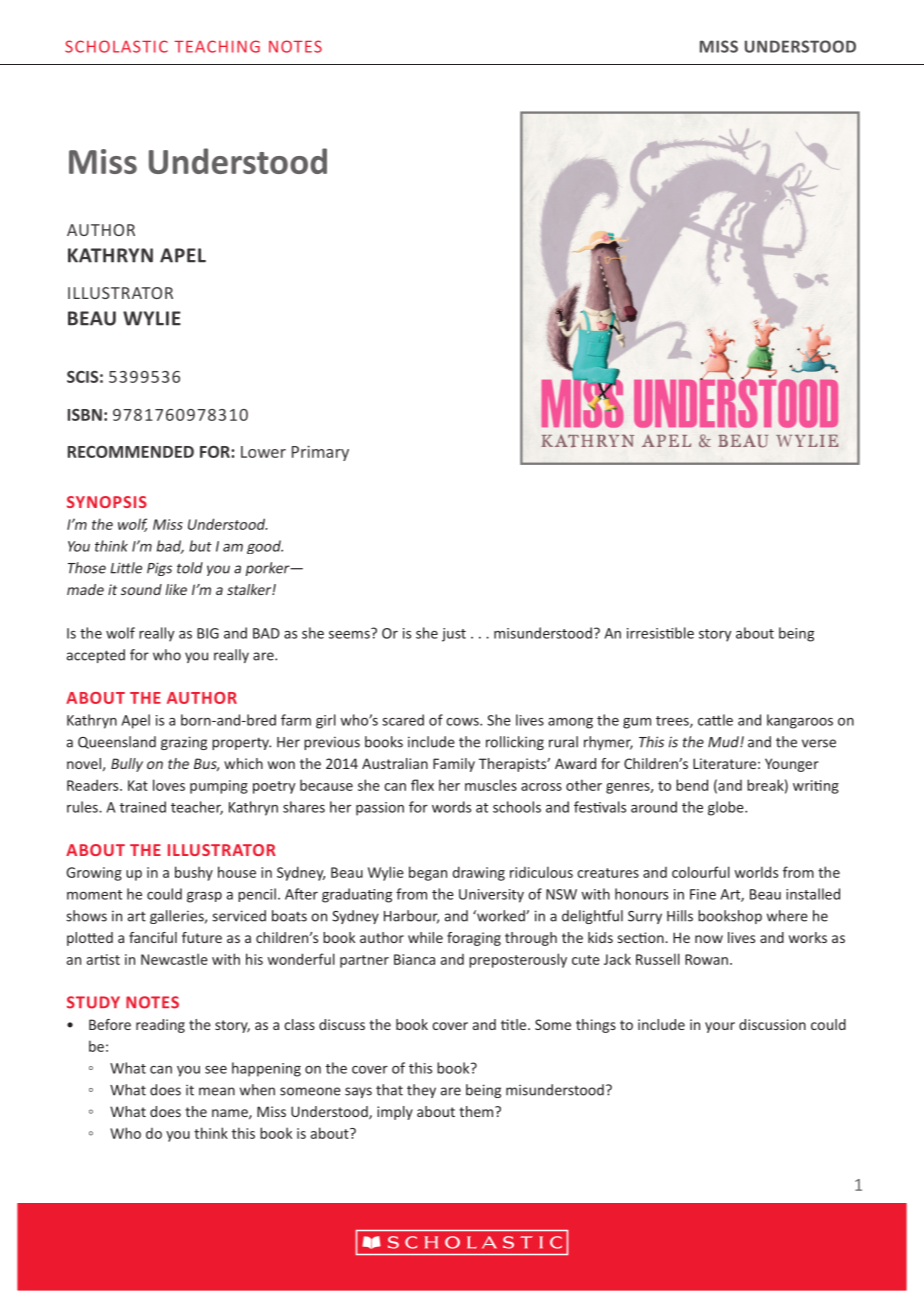  What do you see at coordinates (208, 633) in the document?
I see `BIG` at bounding box center [208, 633].
